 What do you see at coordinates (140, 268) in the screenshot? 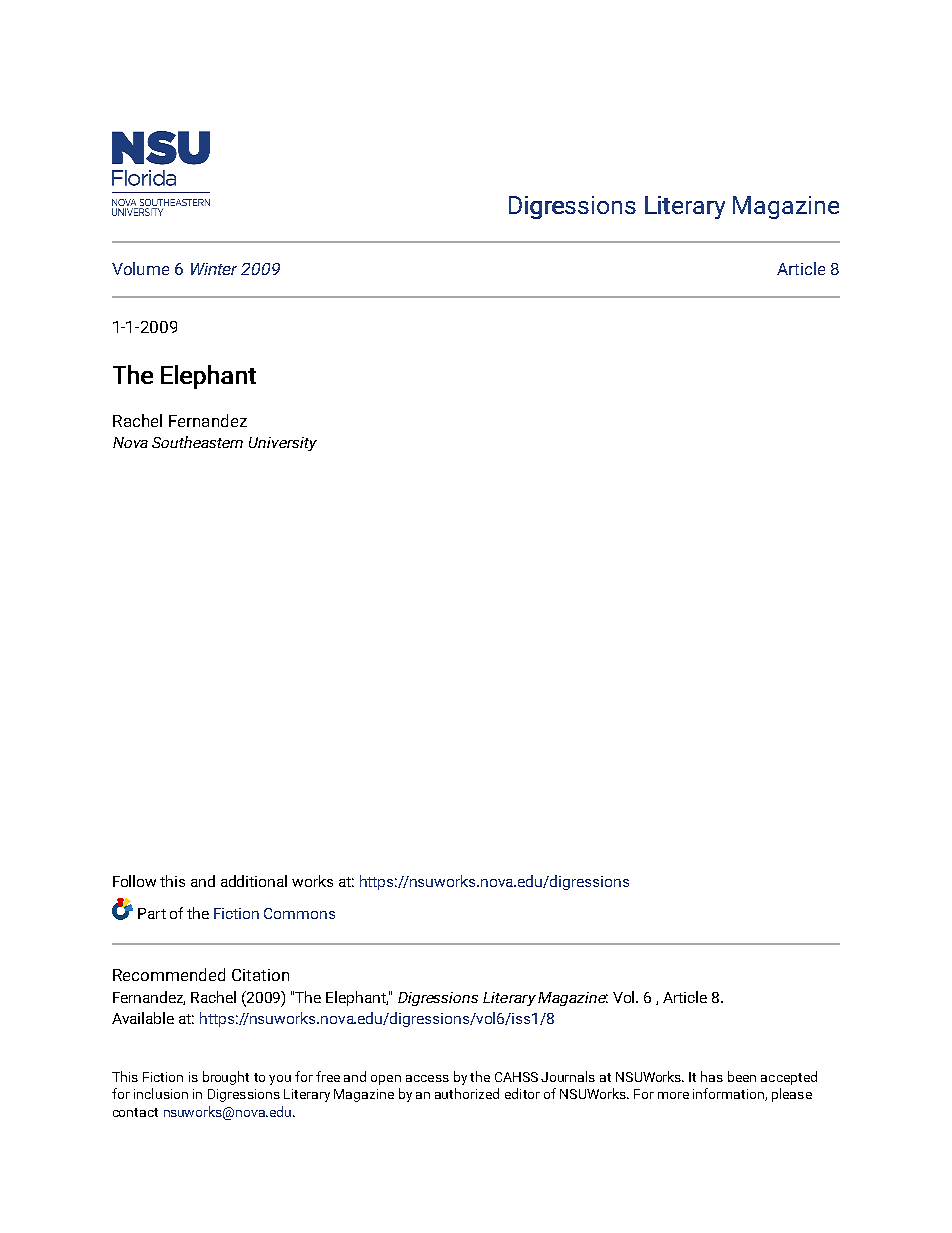
I see `Volume` at bounding box center [140, 268].
